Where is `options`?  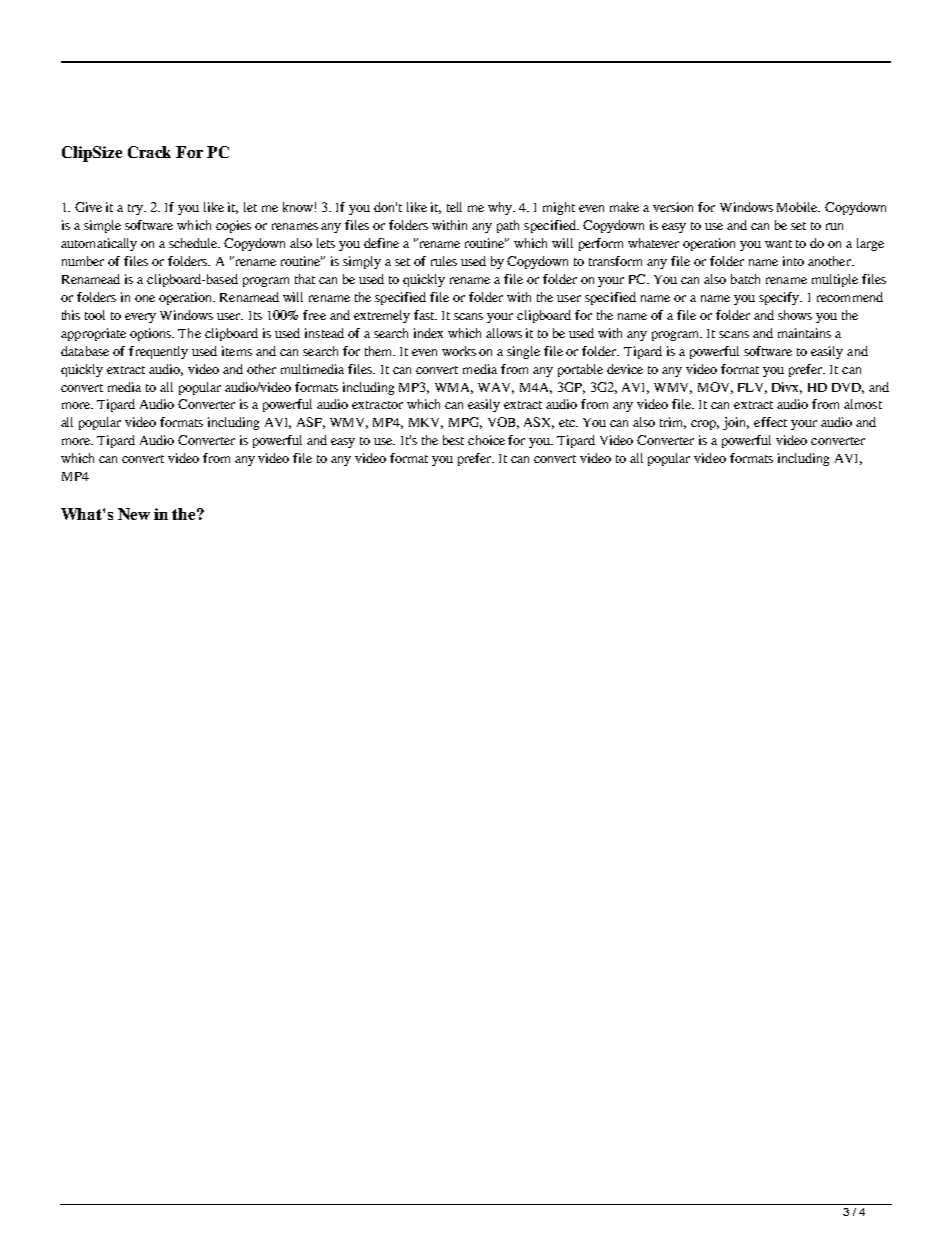 options is located at coordinates (152, 334).
